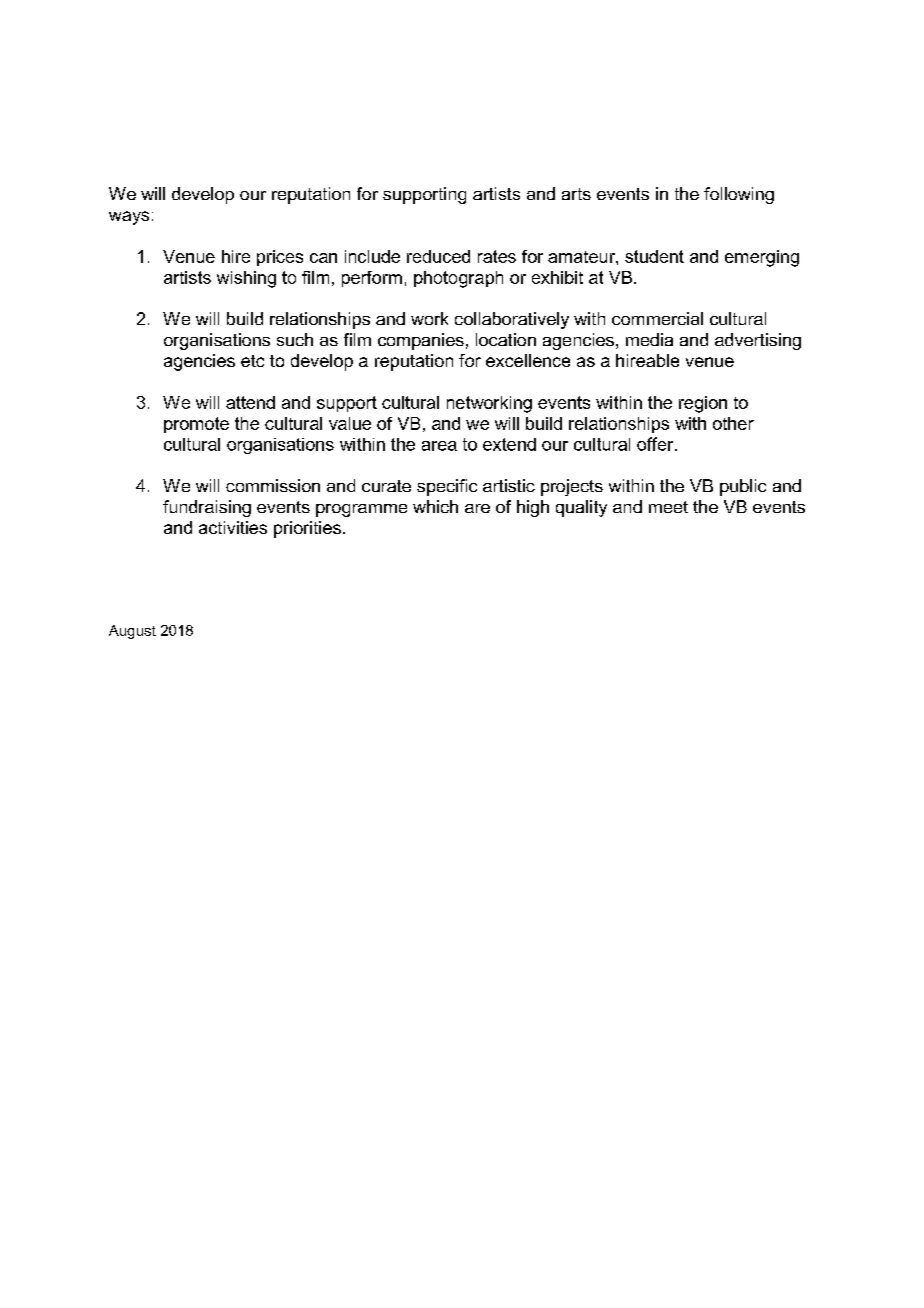  Describe the element at coordinates (528, 360) in the page. I see `excellence` at that location.
